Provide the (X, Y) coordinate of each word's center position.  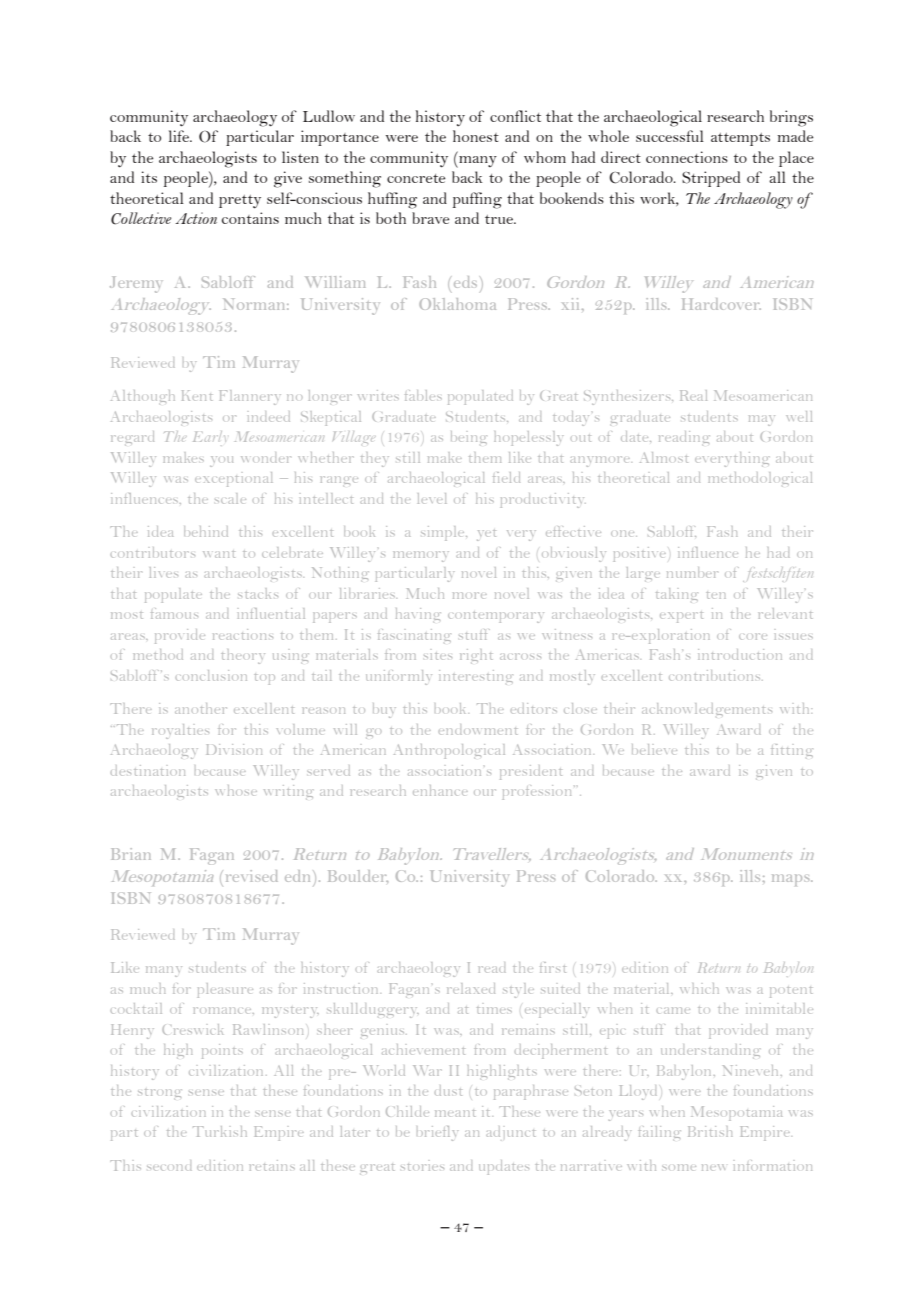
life (180, 136)
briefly (437, 1133)
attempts (740, 139)
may (762, 420)
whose (236, 790)
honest (476, 136)
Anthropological (449, 751)
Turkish (220, 1131)
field (506, 477)
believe (654, 749)
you (221, 461)
